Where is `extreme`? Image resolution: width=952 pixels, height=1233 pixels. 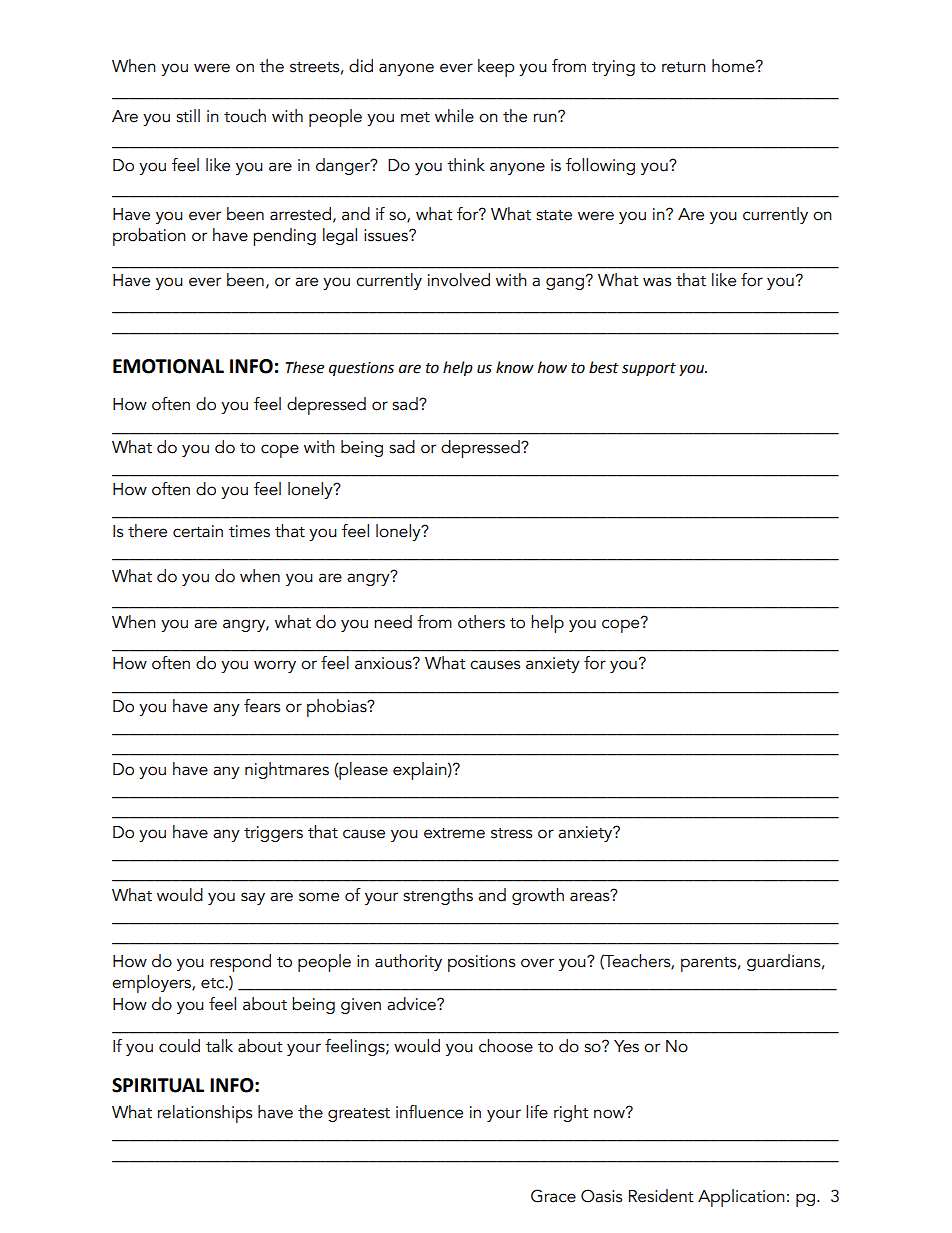
extreme is located at coordinates (454, 833).
